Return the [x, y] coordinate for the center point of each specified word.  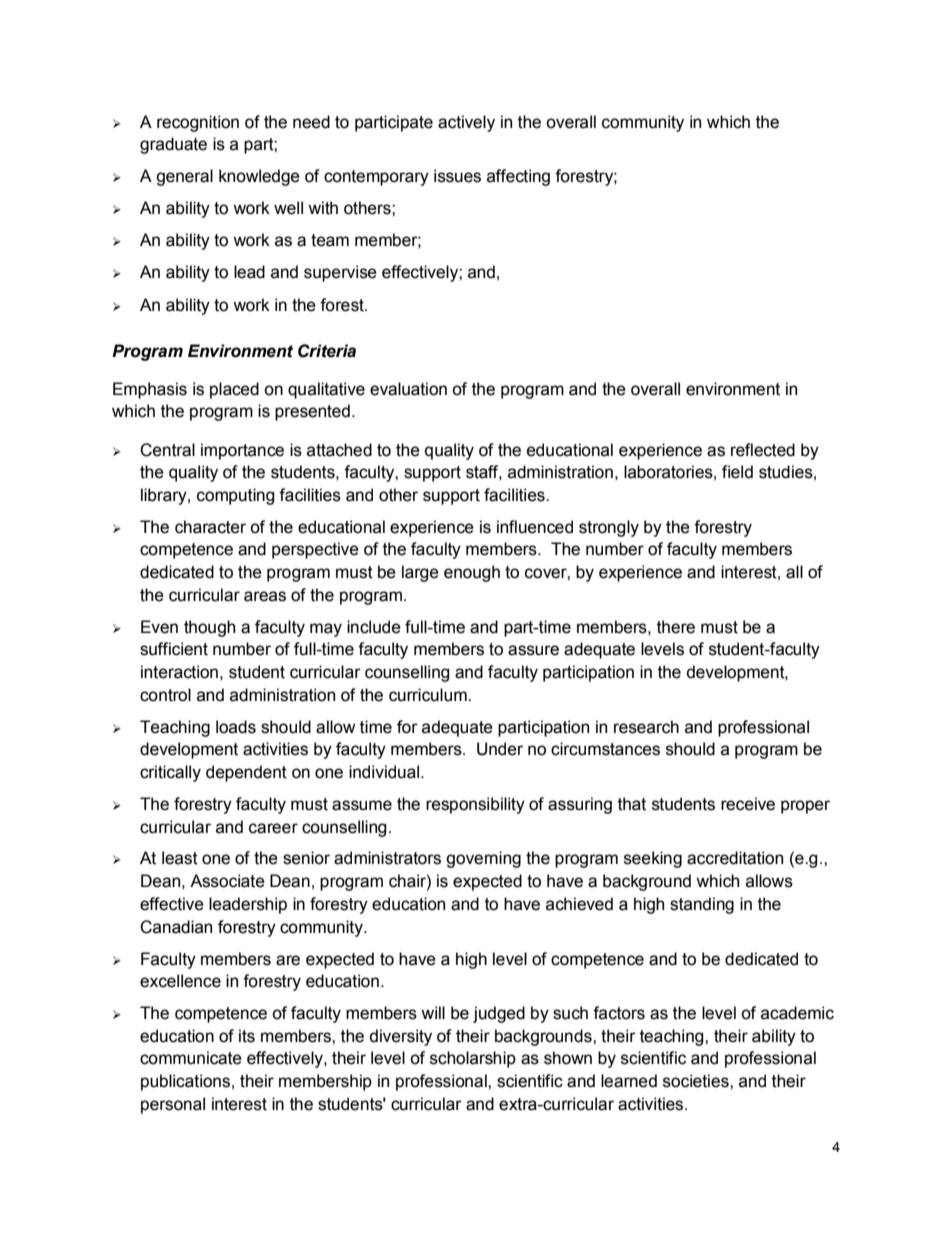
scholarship [473, 1059]
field [737, 472]
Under [500, 749]
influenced [535, 527]
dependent [246, 773]
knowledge [259, 177]
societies [697, 1081]
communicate [191, 1058]
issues [457, 176]
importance [242, 451]
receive [748, 804]
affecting [518, 177]
